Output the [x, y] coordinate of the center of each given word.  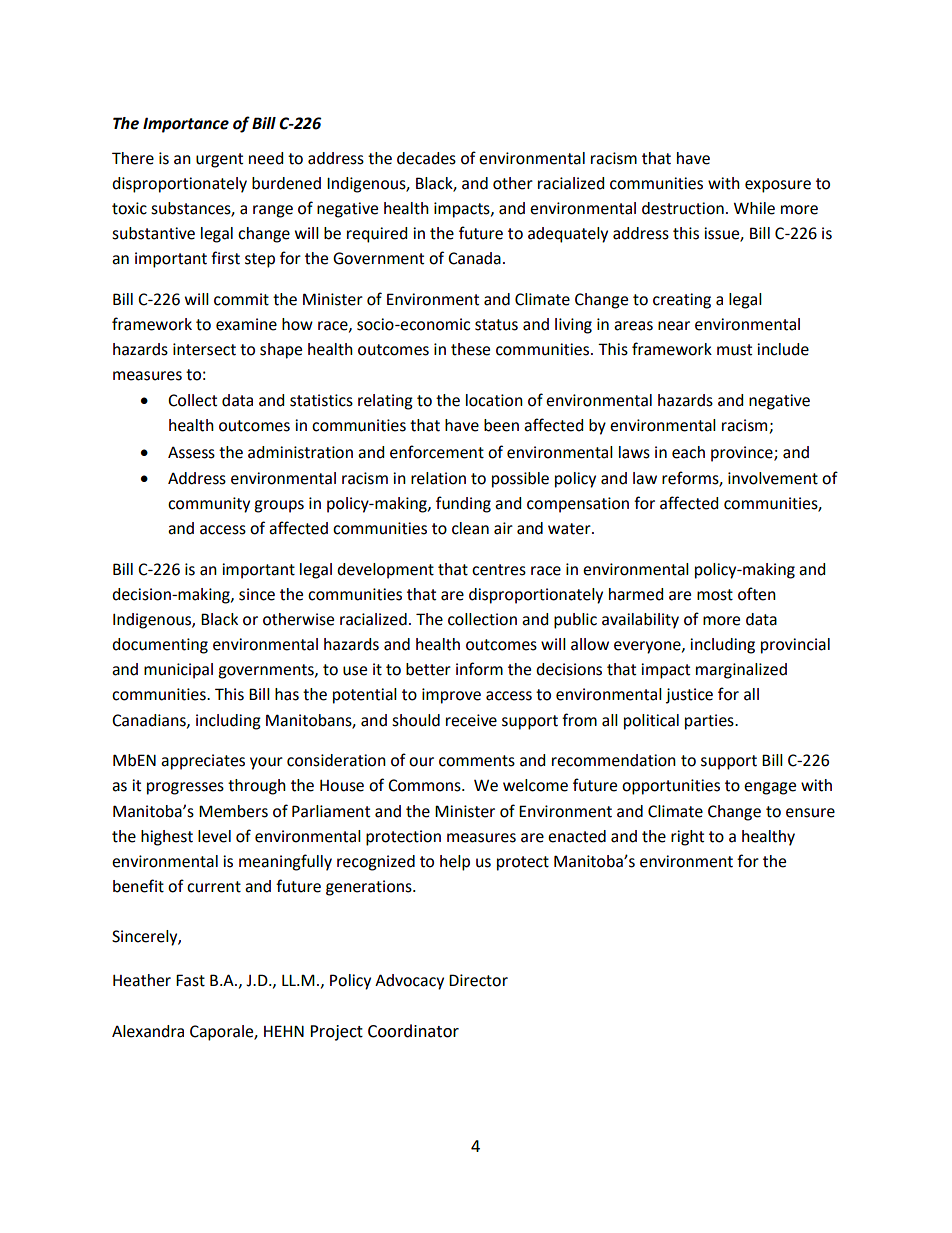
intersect [204, 349]
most [715, 595]
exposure [778, 186]
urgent [219, 160]
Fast [190, 980]
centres [499, 570]
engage [770, 788]
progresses [185, 788]
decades [426, 158]
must [734, 350]
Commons [425, 785]
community [209, 505]
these [470, 349]
